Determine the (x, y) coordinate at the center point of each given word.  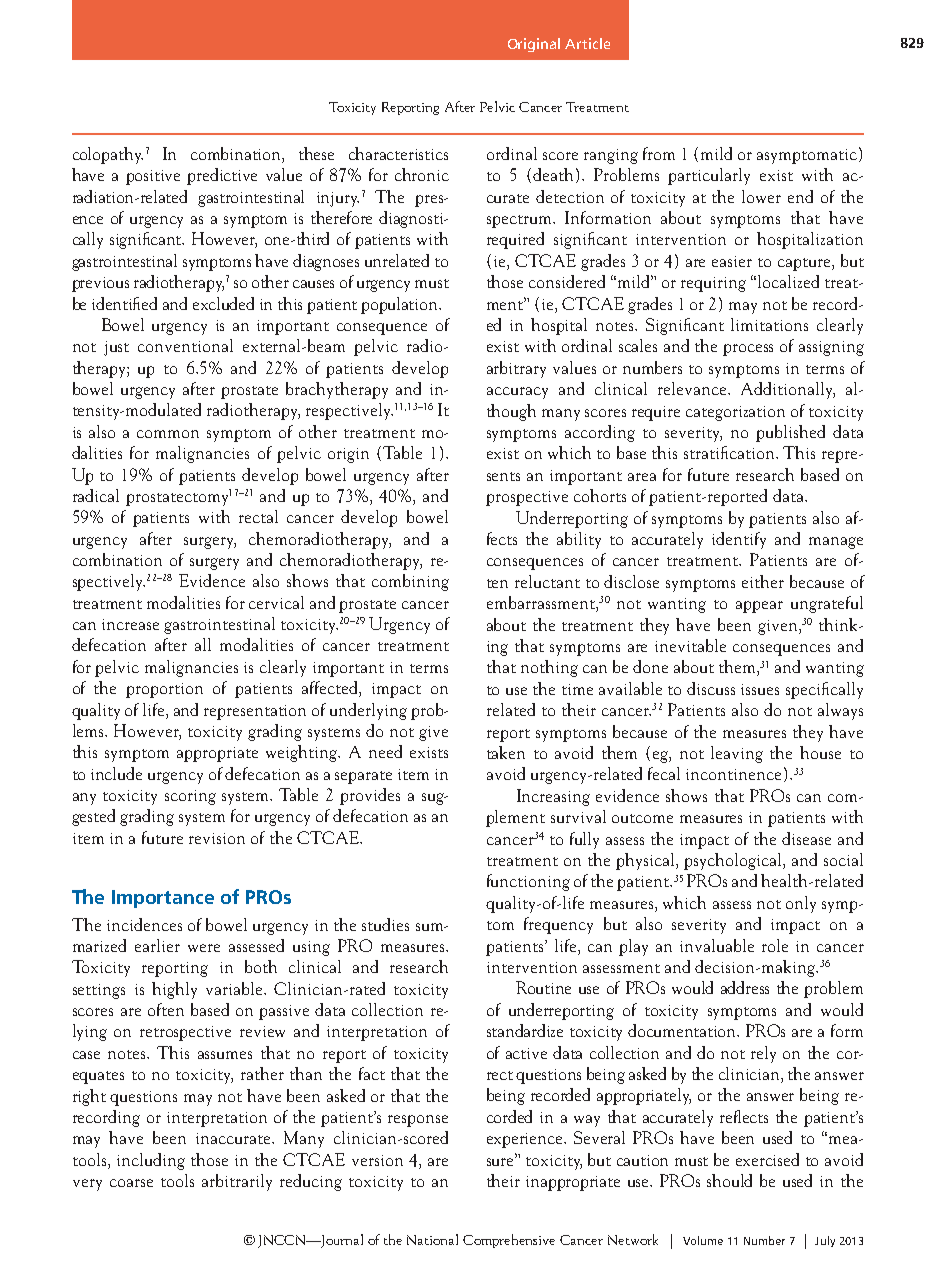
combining (410, 582)
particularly (709, 176)
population (401, 305)
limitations (769, 324)
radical (96, 495)
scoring (190, 797)
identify (739, 540)
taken (506, 752)
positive (153, 177)
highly (174, 990)
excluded (223, 303)
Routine (543, 987)
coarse (131, 1183)
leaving (737, 754)
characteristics (398, 153)
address (745, 987)
